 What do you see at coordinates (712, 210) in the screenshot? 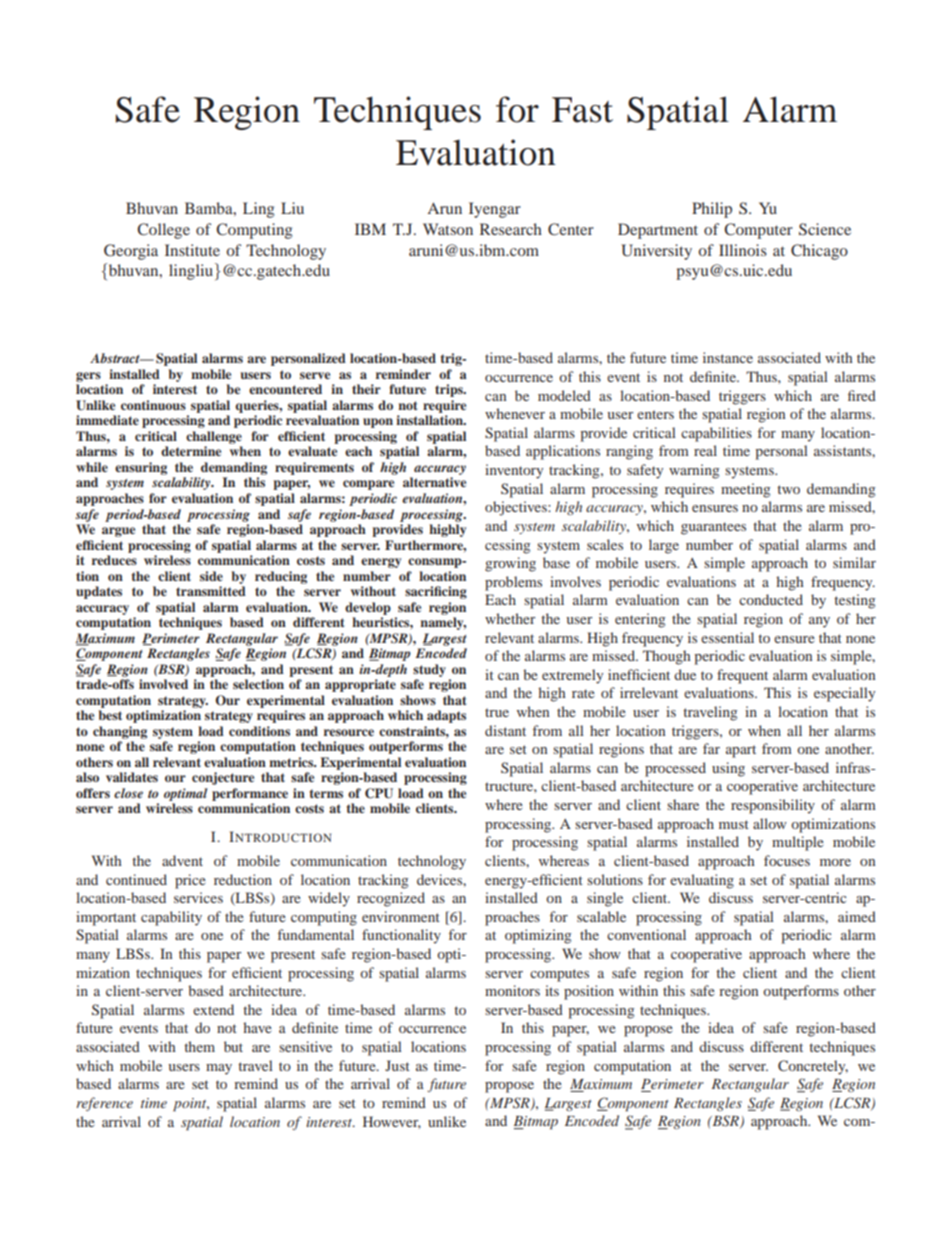
I see `Philip` at bounding box center [712, 210].
